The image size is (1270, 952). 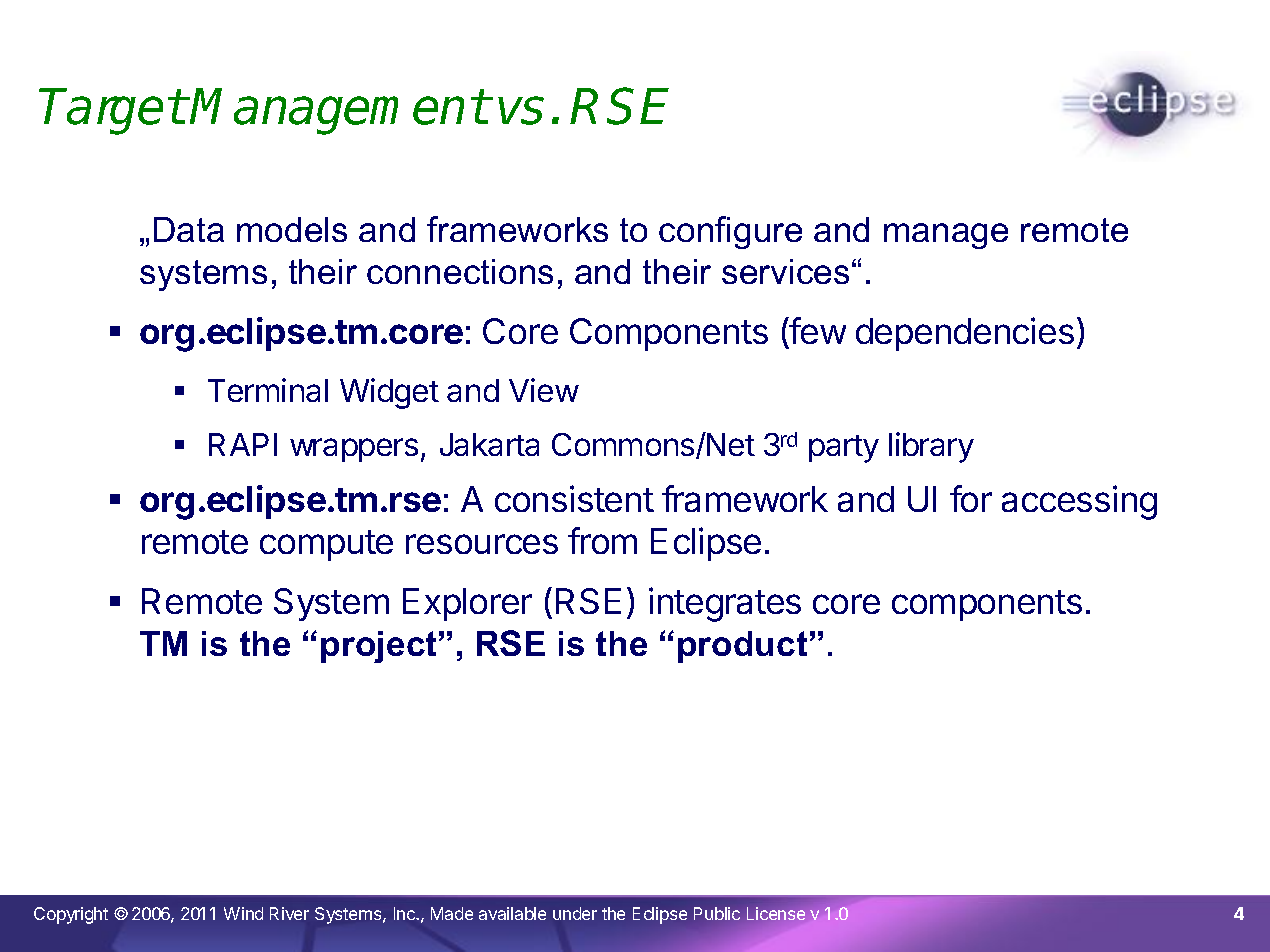 What do you see at coordinates (574, 498) in the image?
I see `consistent` at bounding box center [574, 498].
